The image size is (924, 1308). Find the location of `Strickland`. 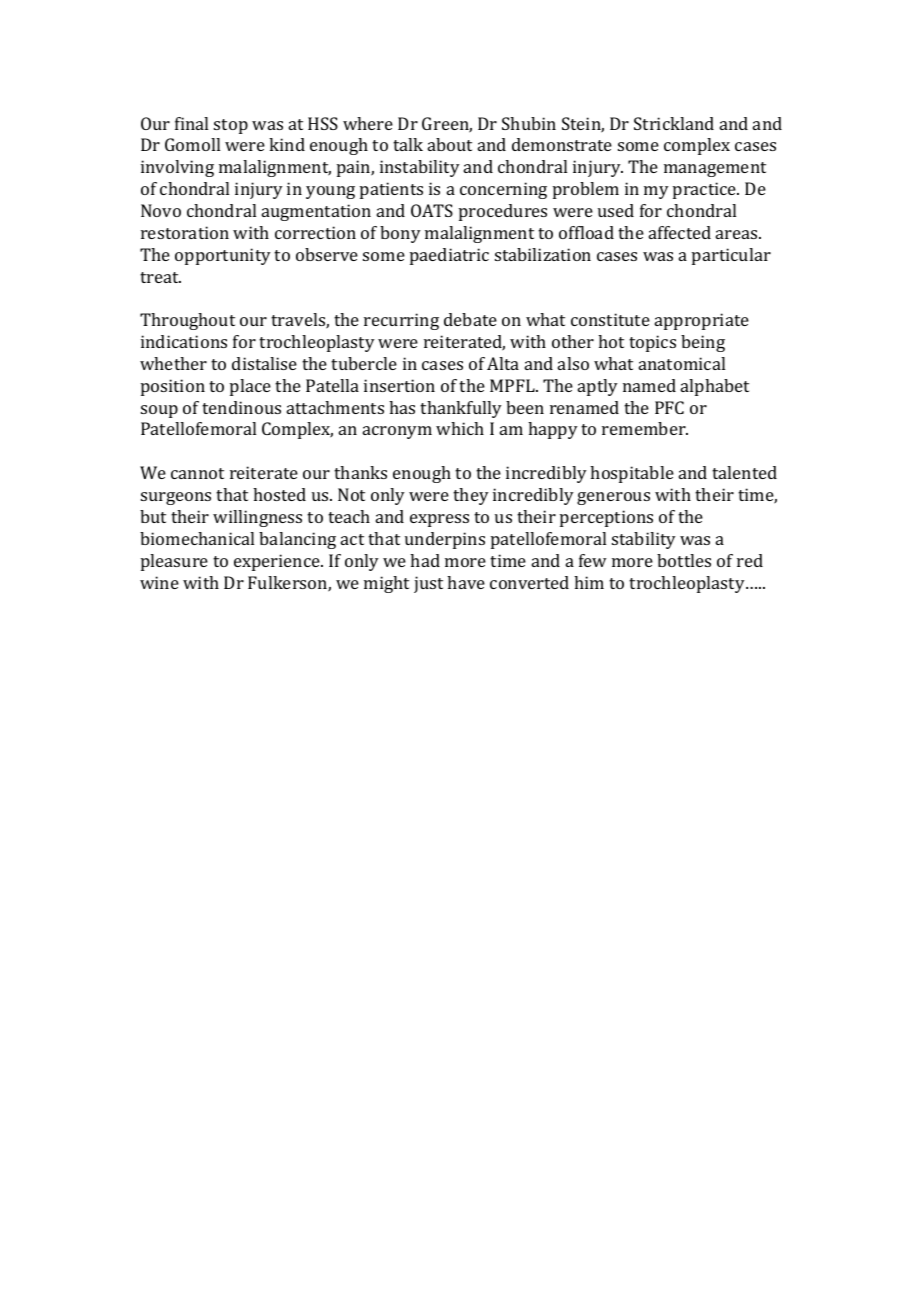

Strickland is located at coordinates (674, 123).
